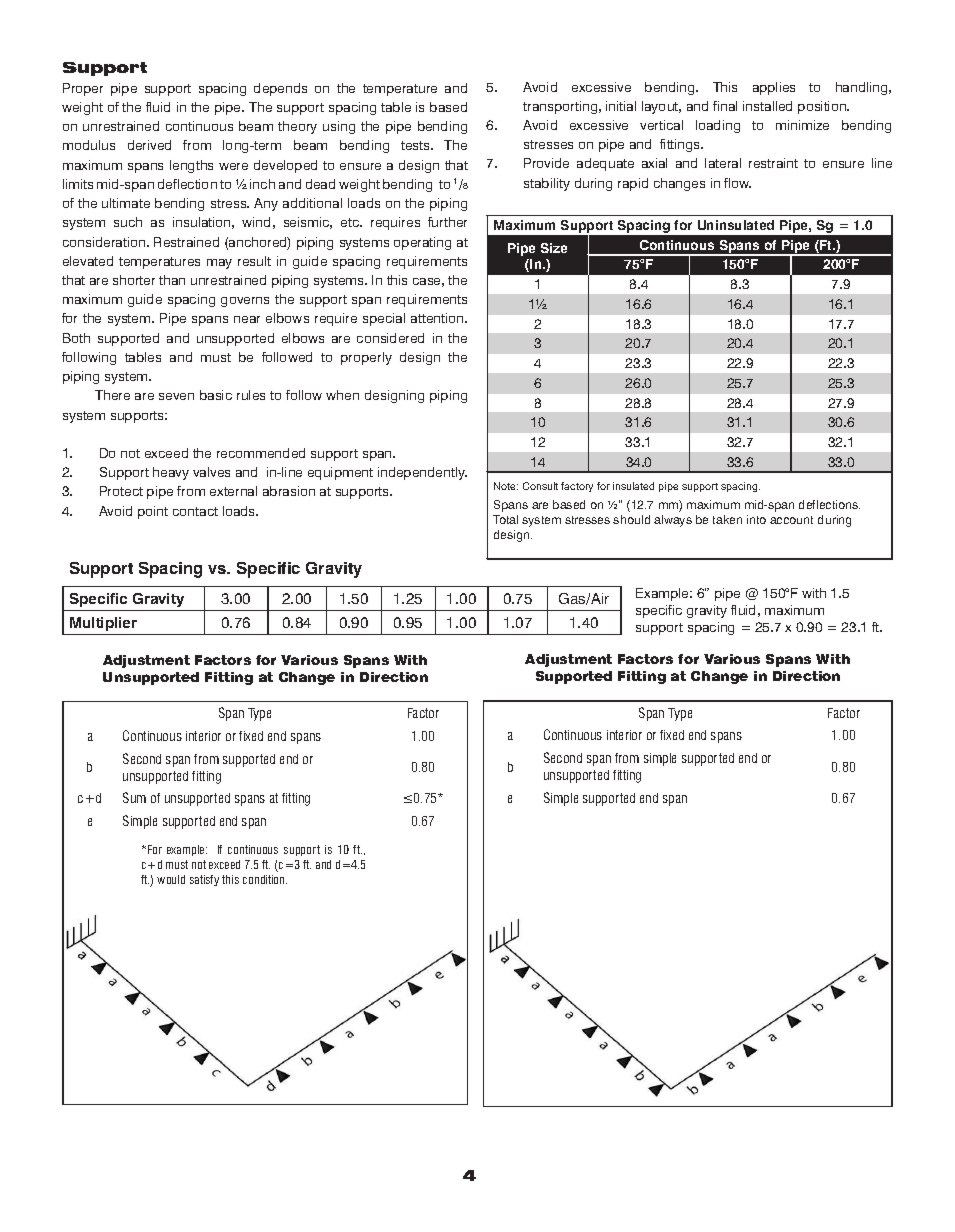 The image size is (955, 1232). Describe the element at coordinates (204, 880) in the document. I see `satisfy` at that location.
